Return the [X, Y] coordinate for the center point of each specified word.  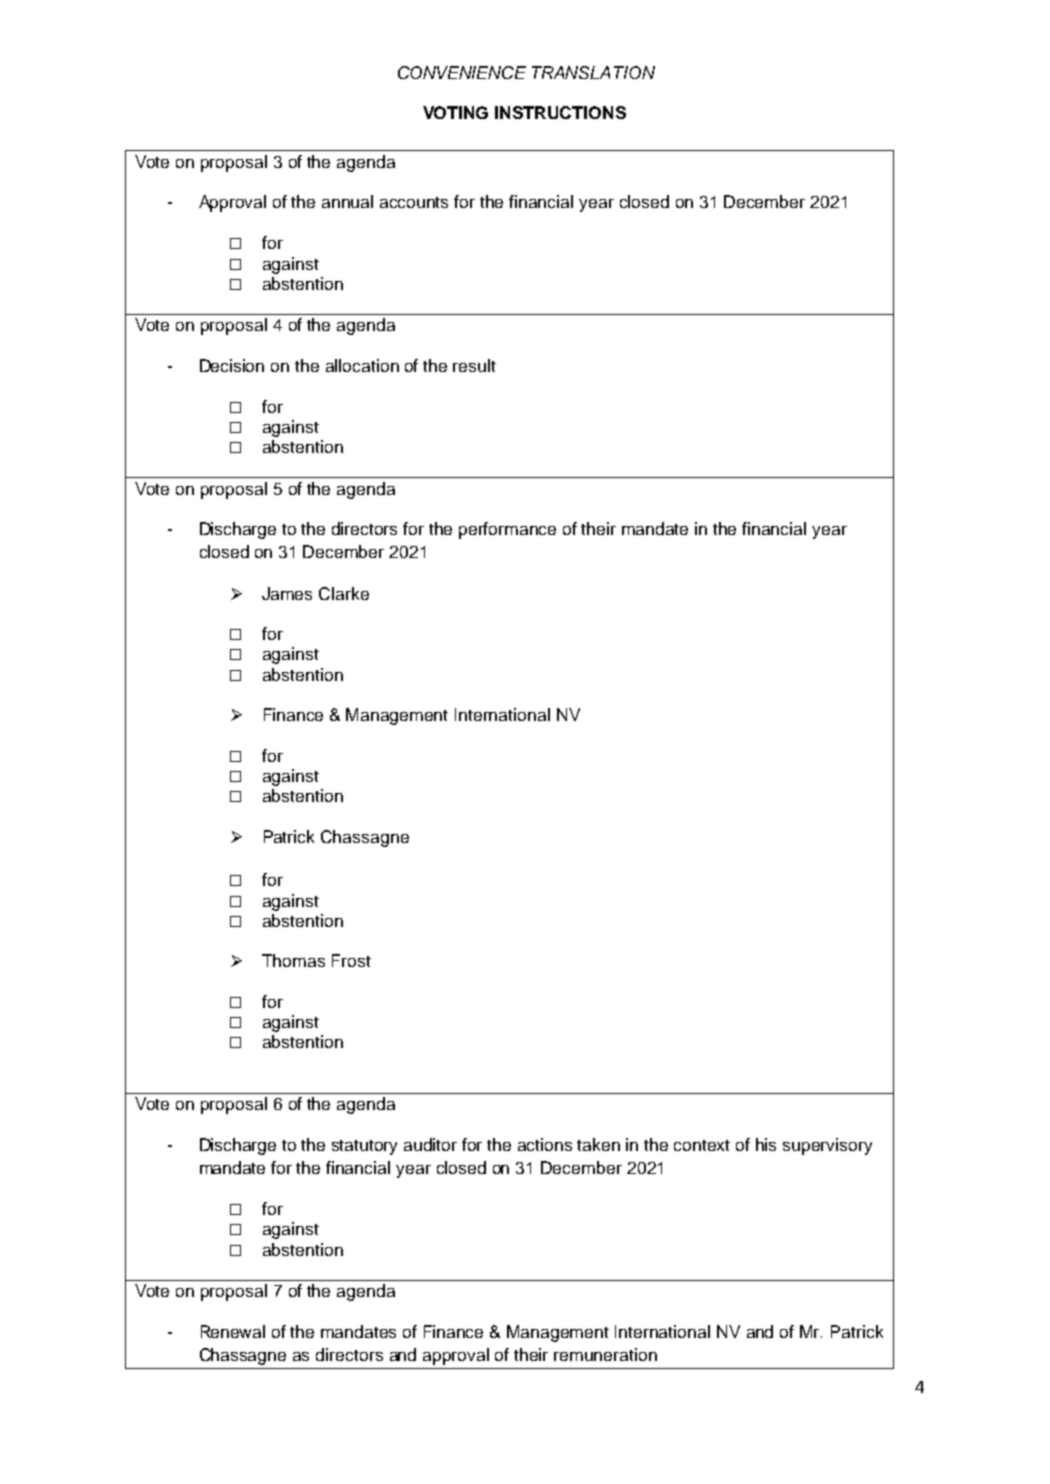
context [702, 1145]
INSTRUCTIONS [560, 112]
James [287, 593]
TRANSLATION [593, 72]
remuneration [605, 1354]
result [474, 365]
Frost [351, 960]
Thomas [293, 960]
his [766, 1144]
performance [507, 530]
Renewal [233, 1331]
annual [347, 201]
